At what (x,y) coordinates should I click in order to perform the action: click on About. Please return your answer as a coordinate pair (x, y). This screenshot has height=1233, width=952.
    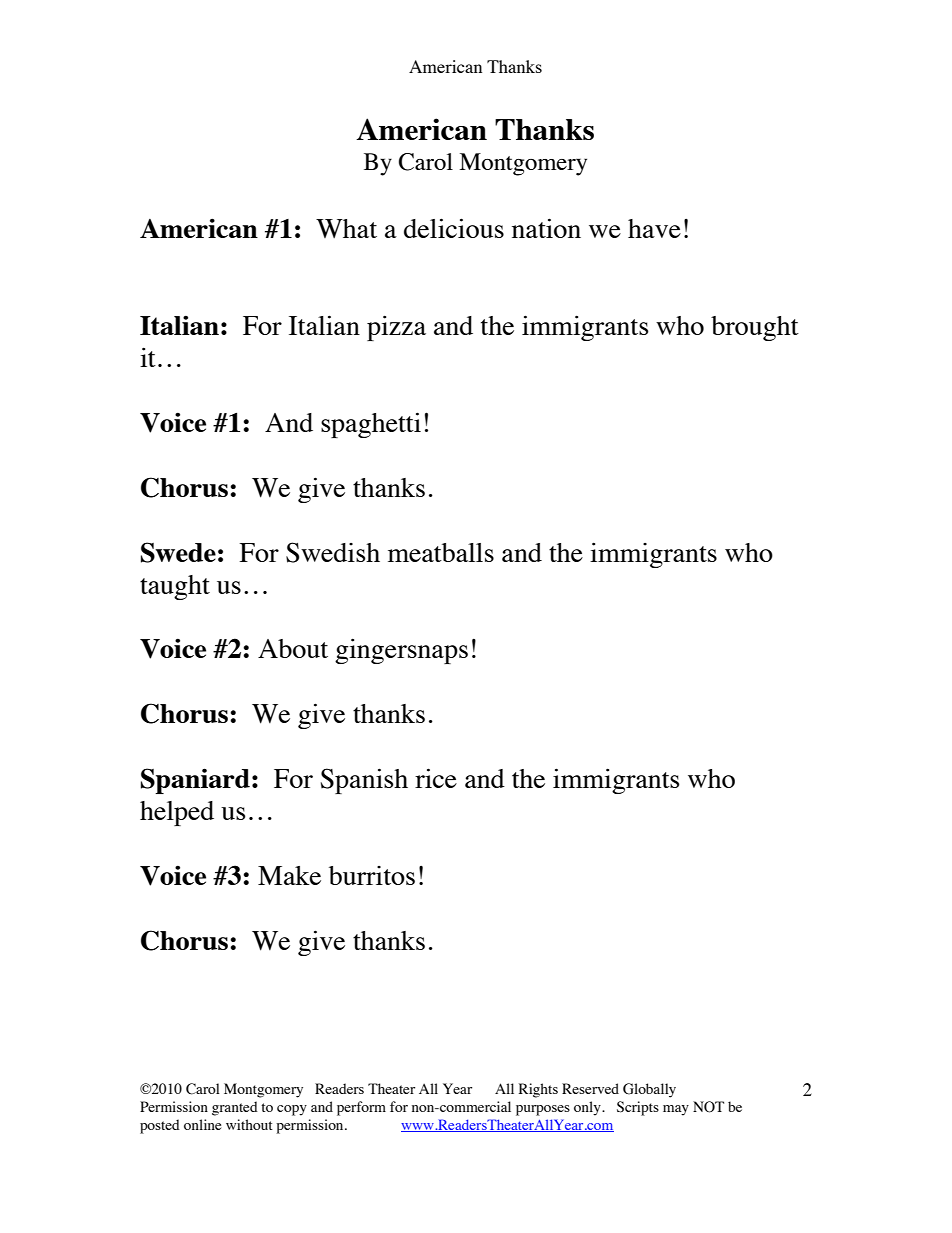
    Looking at the image, I should click on (293, 648).
